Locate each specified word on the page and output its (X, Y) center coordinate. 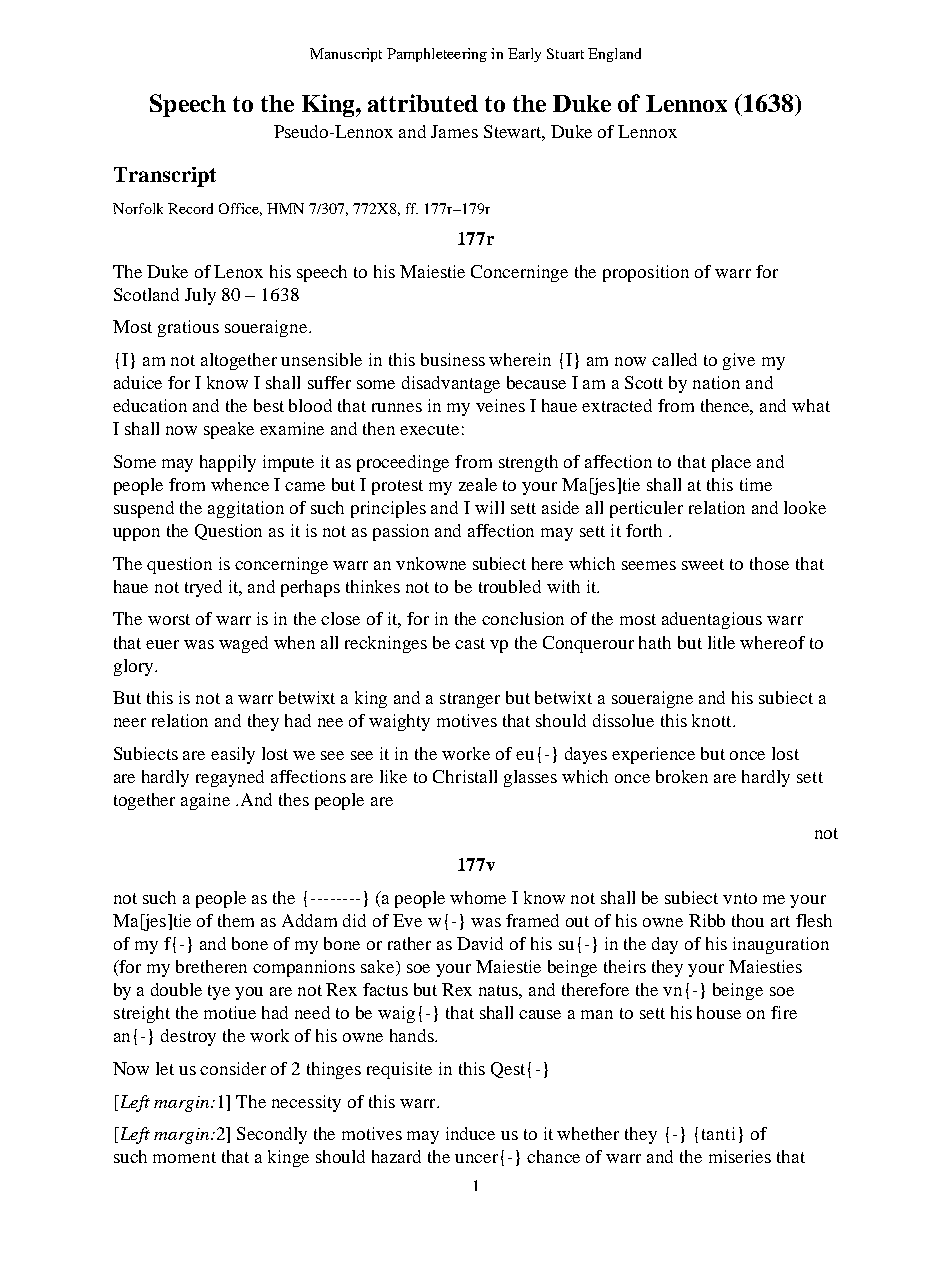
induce (470, 1133)
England (614, 55)
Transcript (165, 177)
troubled (510, 586)
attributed (423, 103)
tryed (203, 588)
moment (184, 1157)
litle (721, 642)
